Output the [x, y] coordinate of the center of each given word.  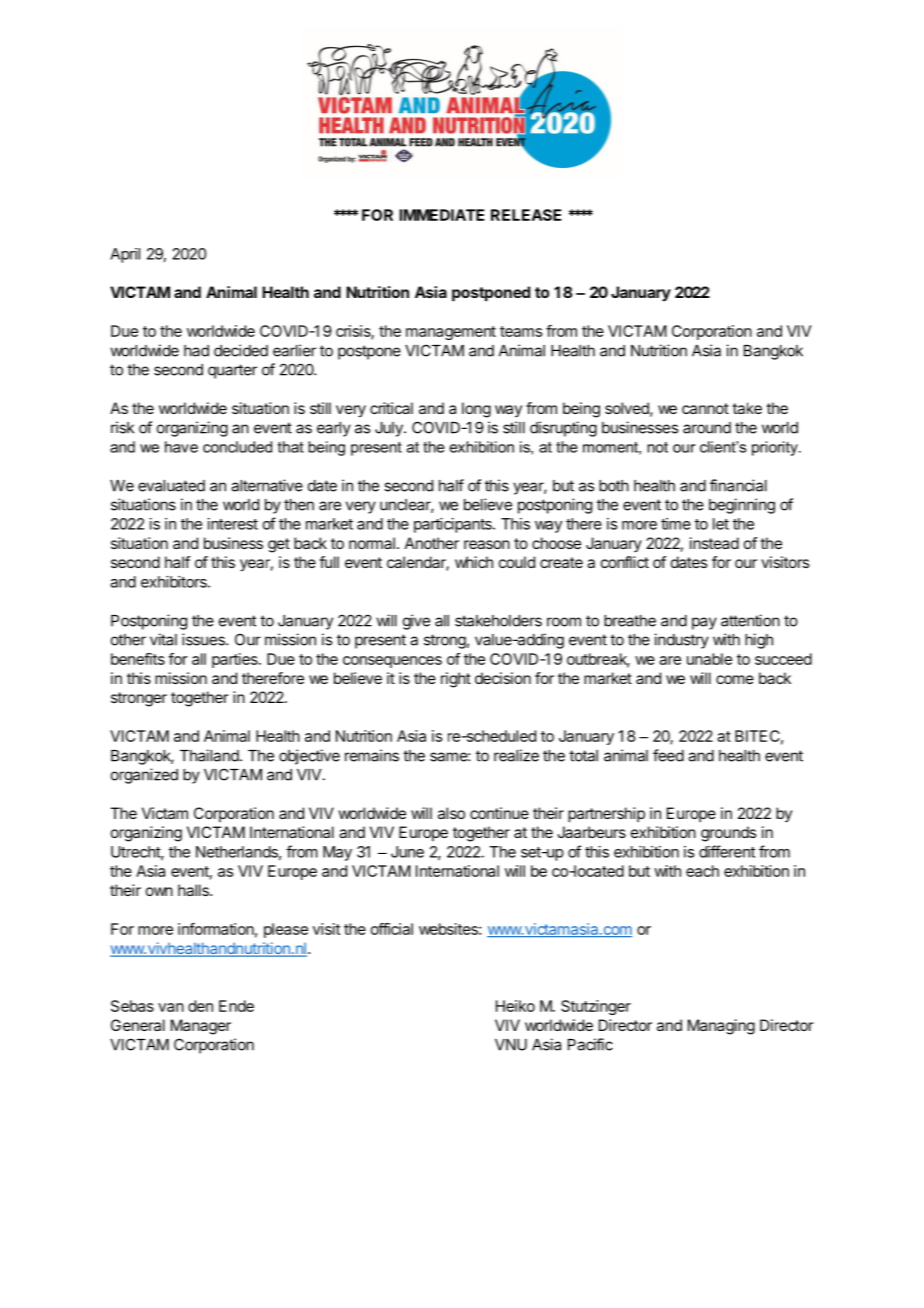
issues [204, 639]
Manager [201, 1027]
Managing [721, 1027]
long [476, 410]
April [125, 255]
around [707, 428]
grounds [728, 834]
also [451, 813]
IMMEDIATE [441, 215]
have [181, 447]
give [416, 622]
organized [144, 776]
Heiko [515, 1006]
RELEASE [526, 215]
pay [704, 623]
